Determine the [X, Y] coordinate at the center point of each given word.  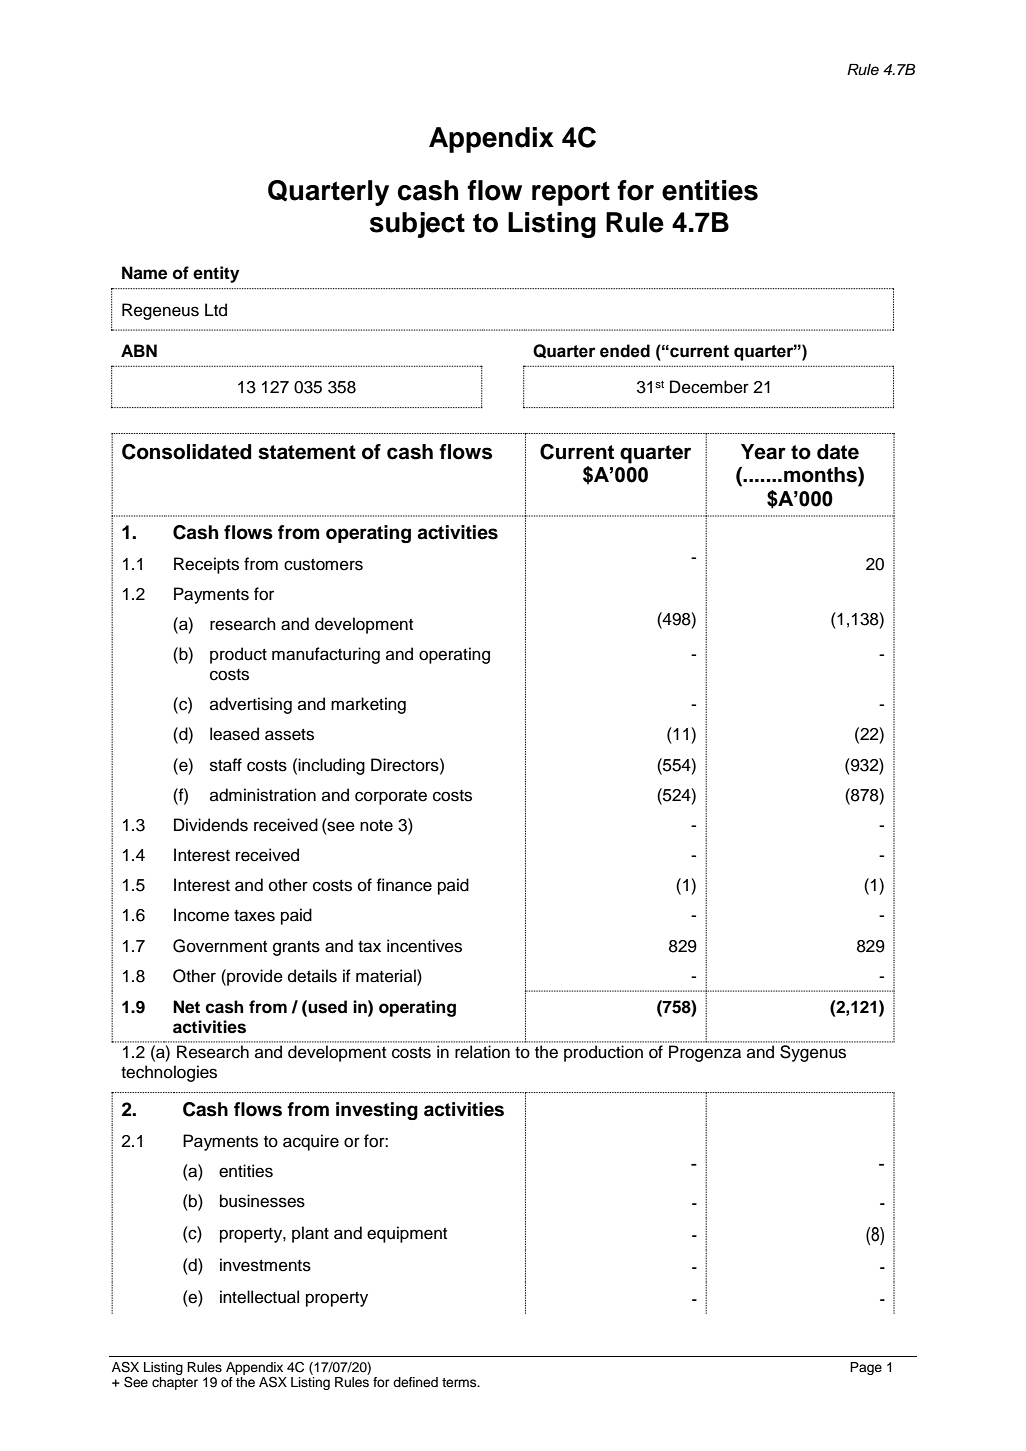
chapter [175, 1383]
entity [216, 274]
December [709, 387]
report [571, 193]
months [821, 476]
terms [460, 1382]
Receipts [206, 565]
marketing [368, 705]
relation [482, 1052]
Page [866, 1368]
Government [220, 946]
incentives [424, 946]
